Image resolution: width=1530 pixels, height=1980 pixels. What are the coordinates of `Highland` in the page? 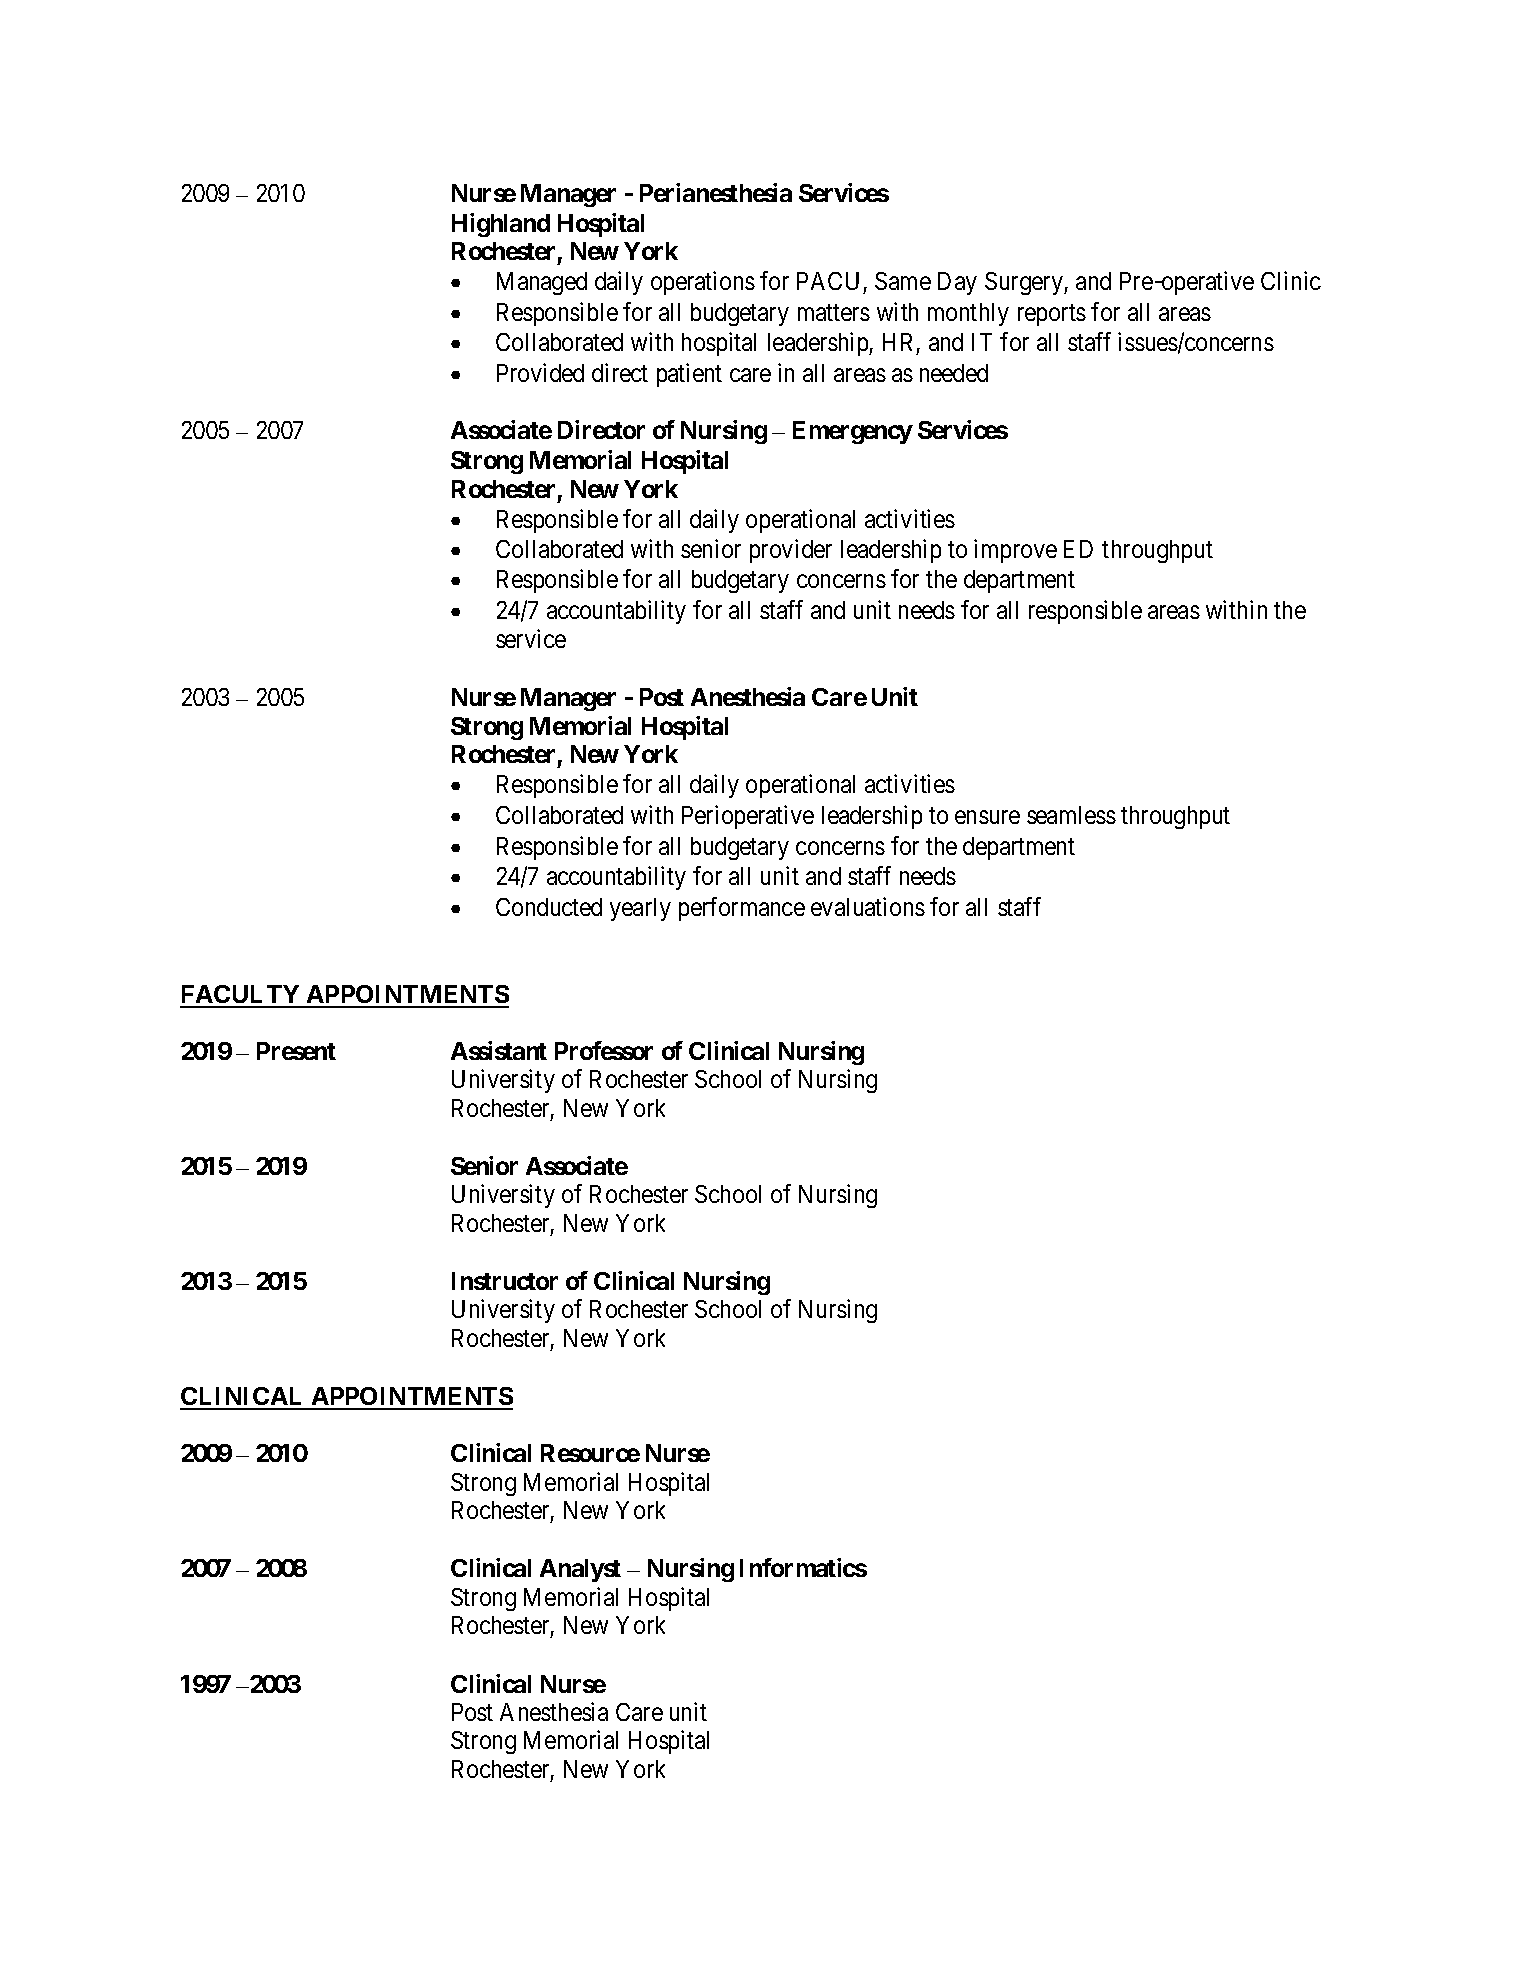 It's located at (501, 225).
